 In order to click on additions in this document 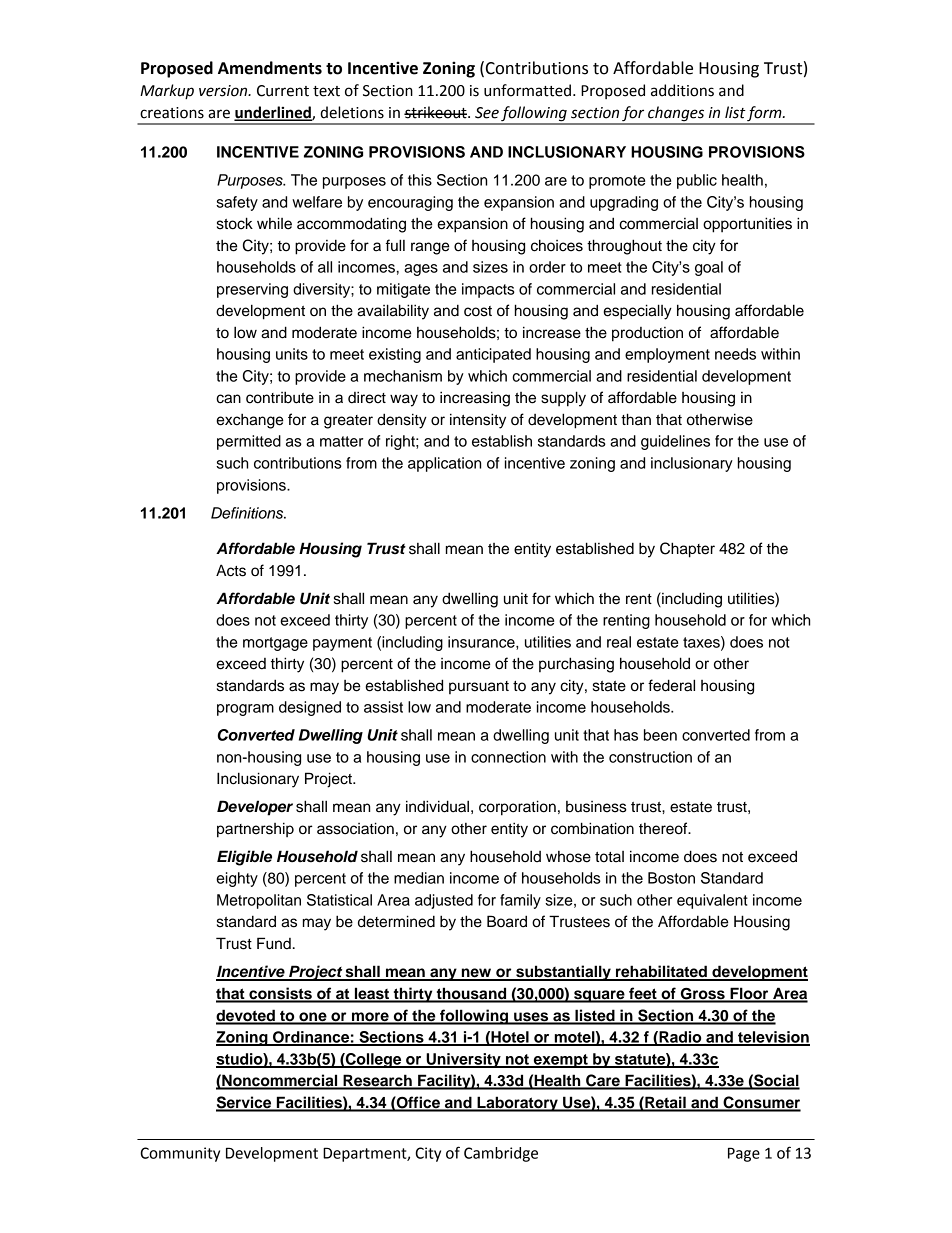, I will do `click(682, 90)`.
